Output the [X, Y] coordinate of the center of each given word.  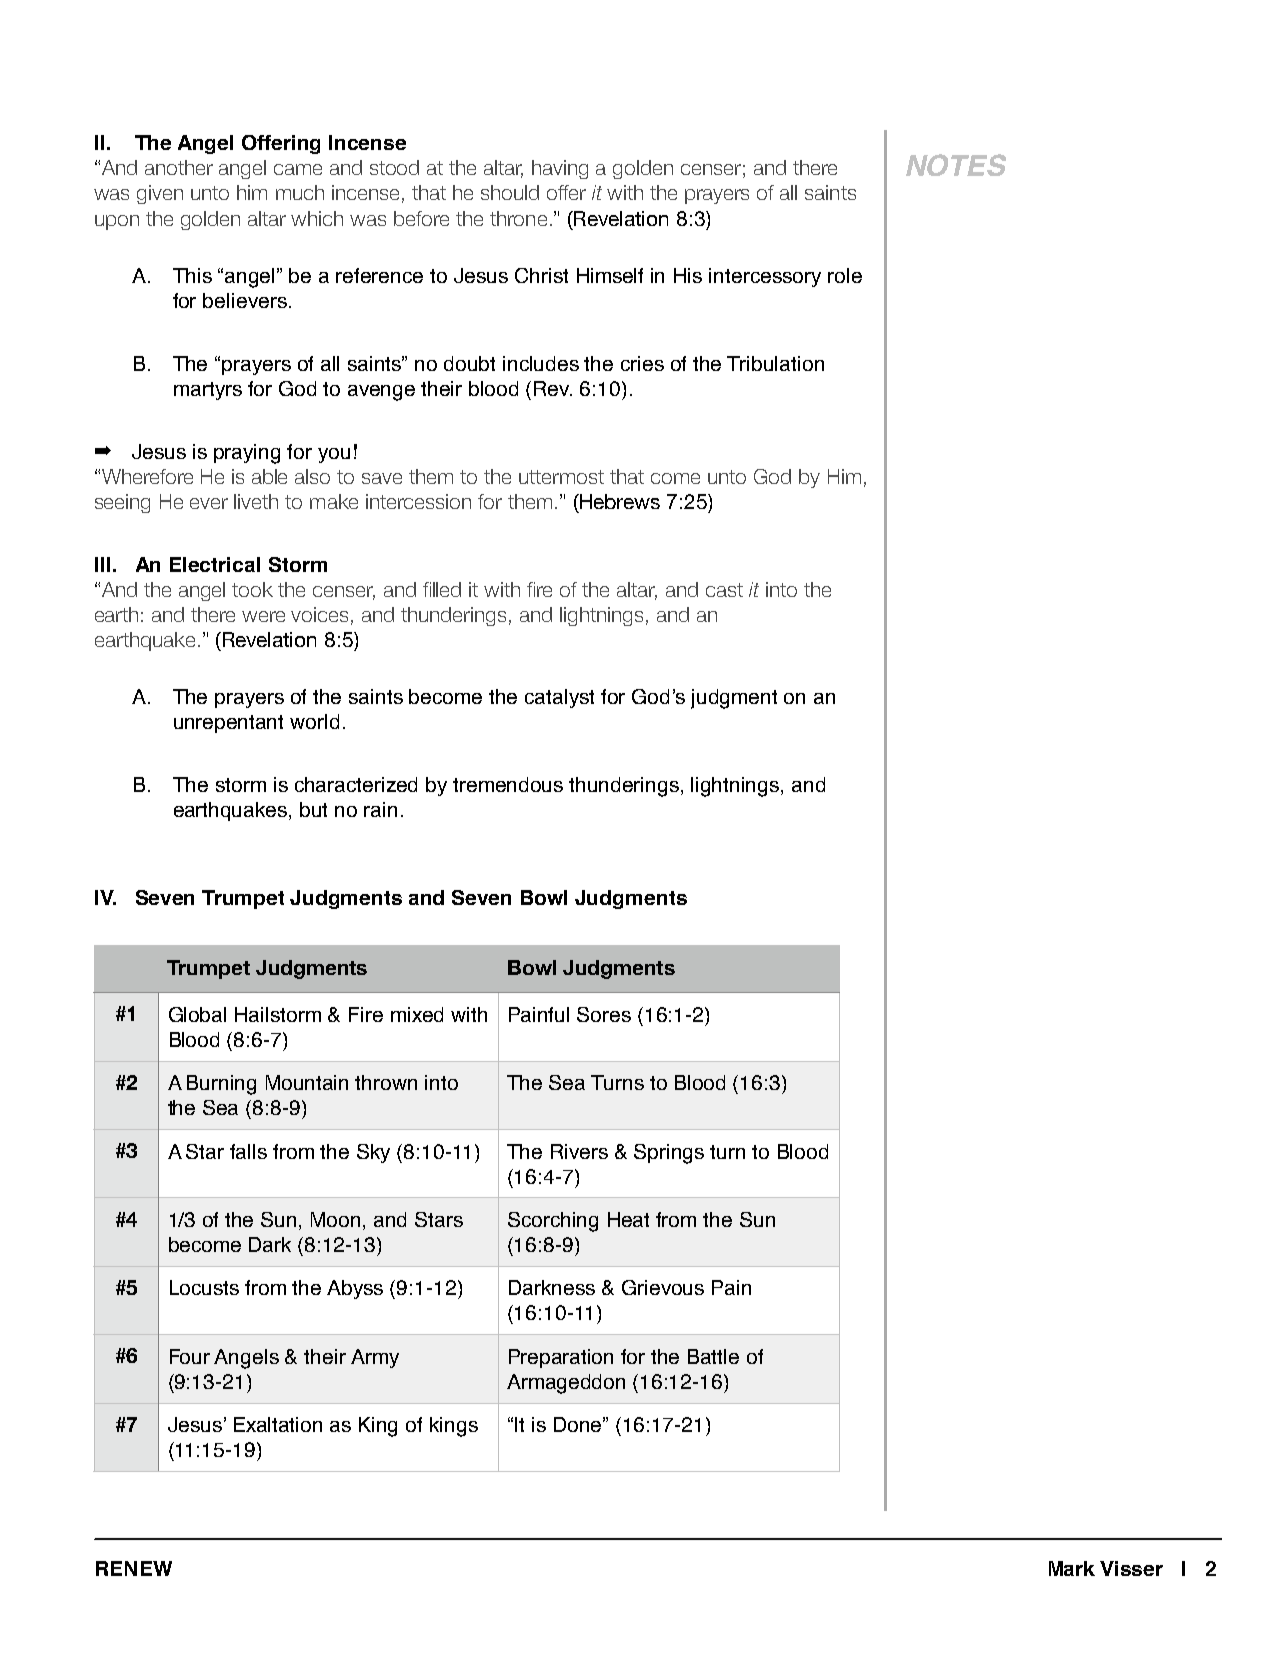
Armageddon [566, 1384]
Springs [669, 1154]
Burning [221, 1085]
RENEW [134, 1568]
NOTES [956, 165]
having [560, 169]
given [160, 194]
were [263, 616]
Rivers [579, 1151]
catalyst [559, 698]
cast [724, 590]
